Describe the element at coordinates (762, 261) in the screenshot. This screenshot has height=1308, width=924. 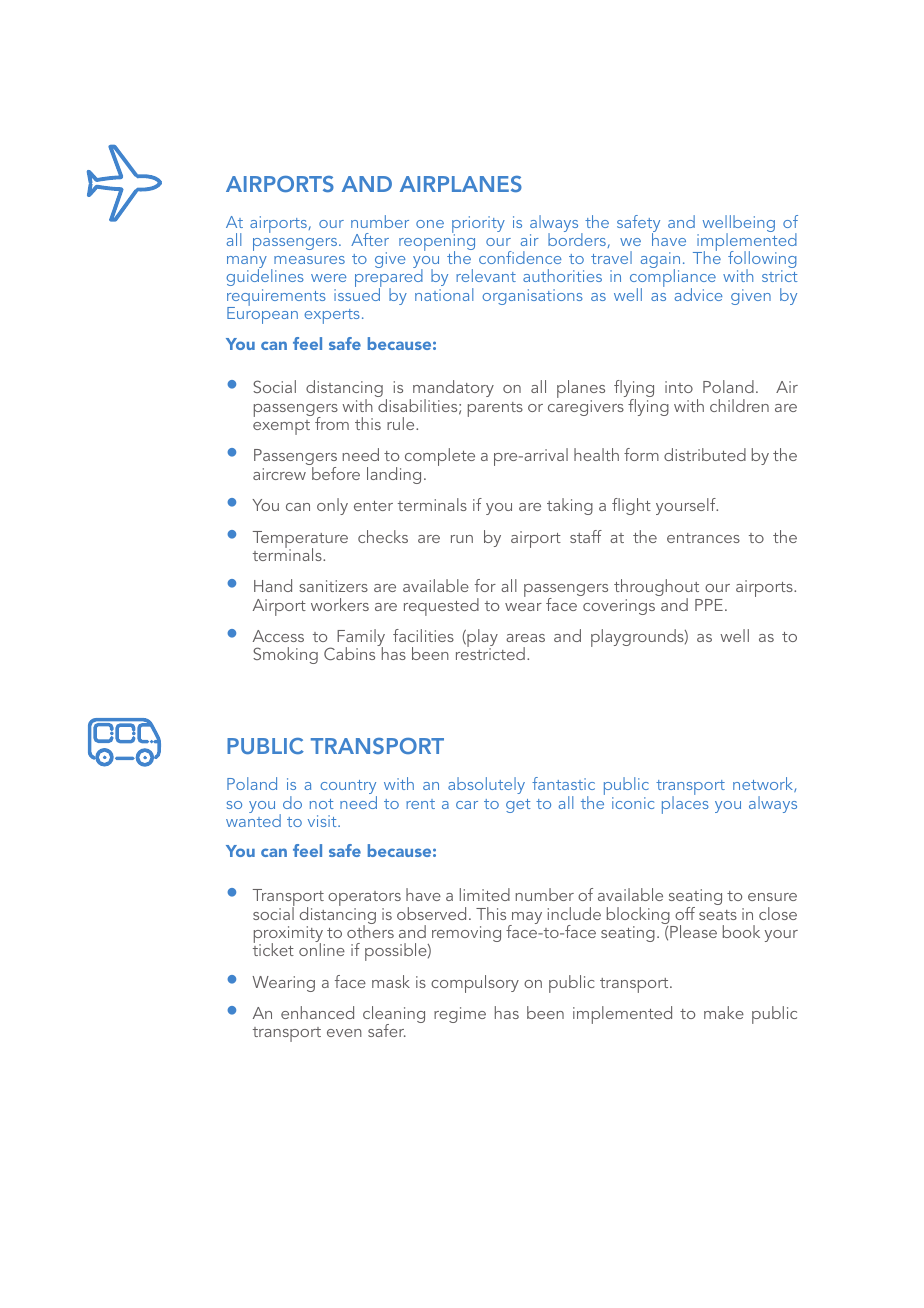
I see `following` at that location.
